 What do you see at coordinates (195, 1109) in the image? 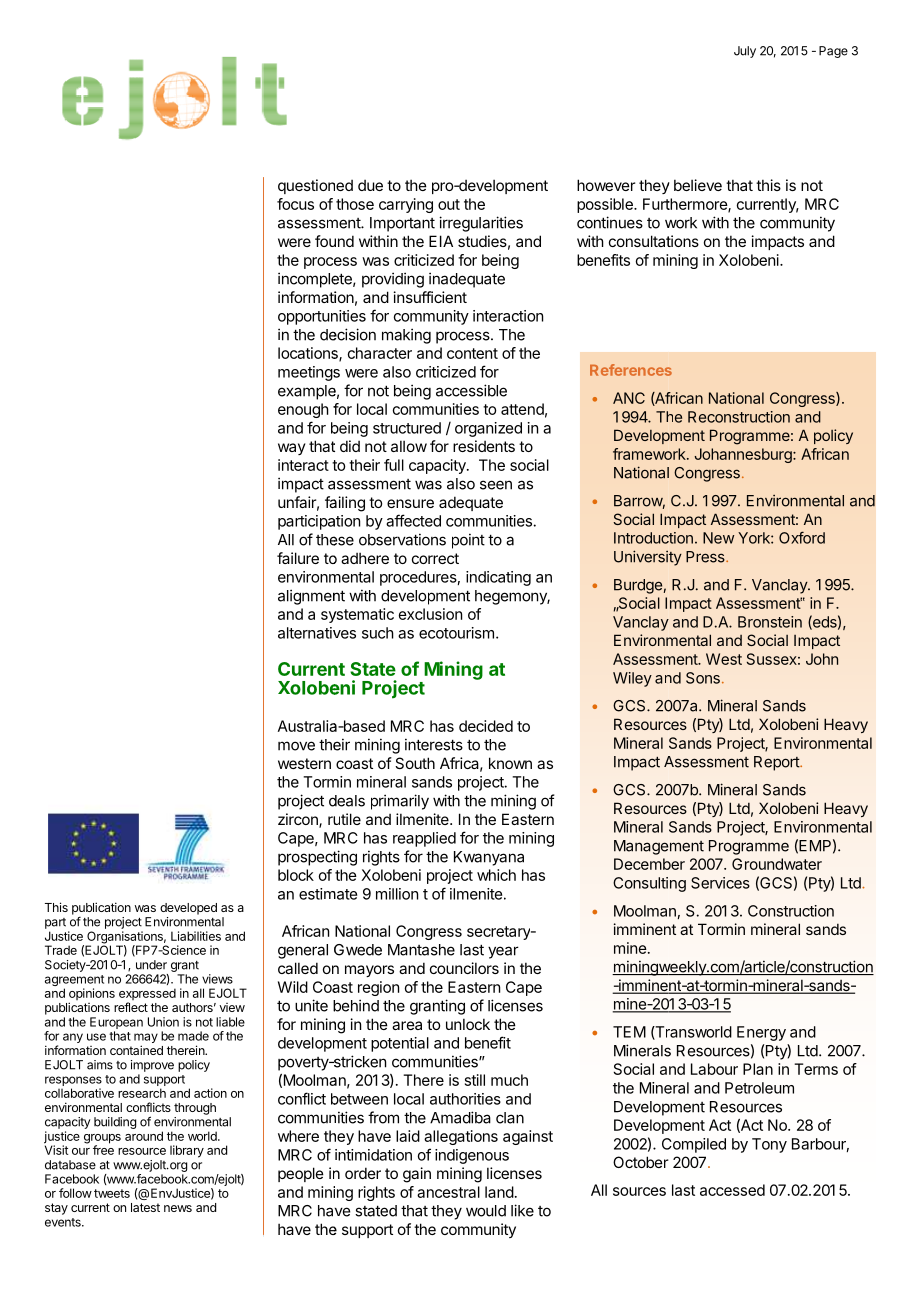
I see `through` at bounding box center [195, 1109].
